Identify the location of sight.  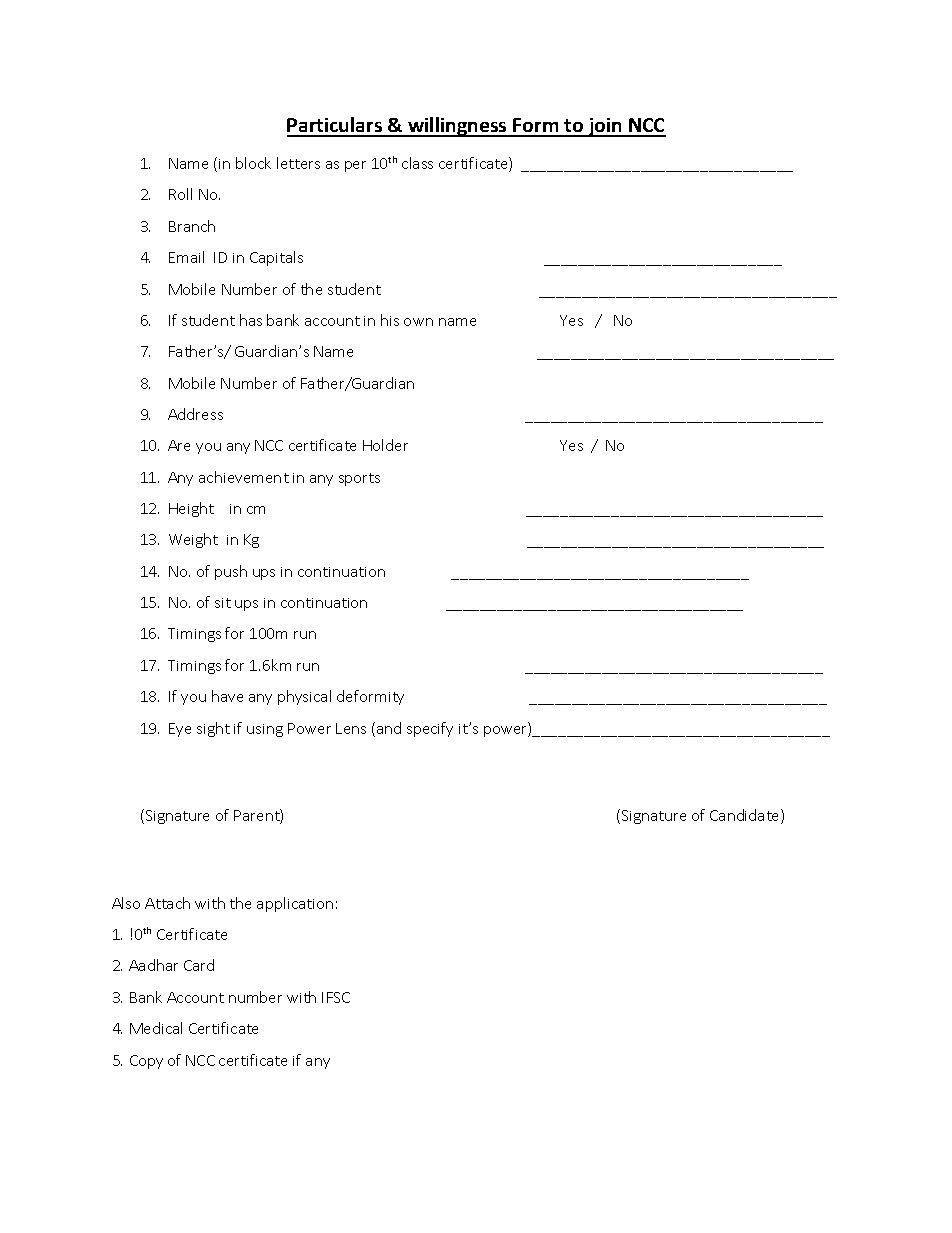
(213, 729).
